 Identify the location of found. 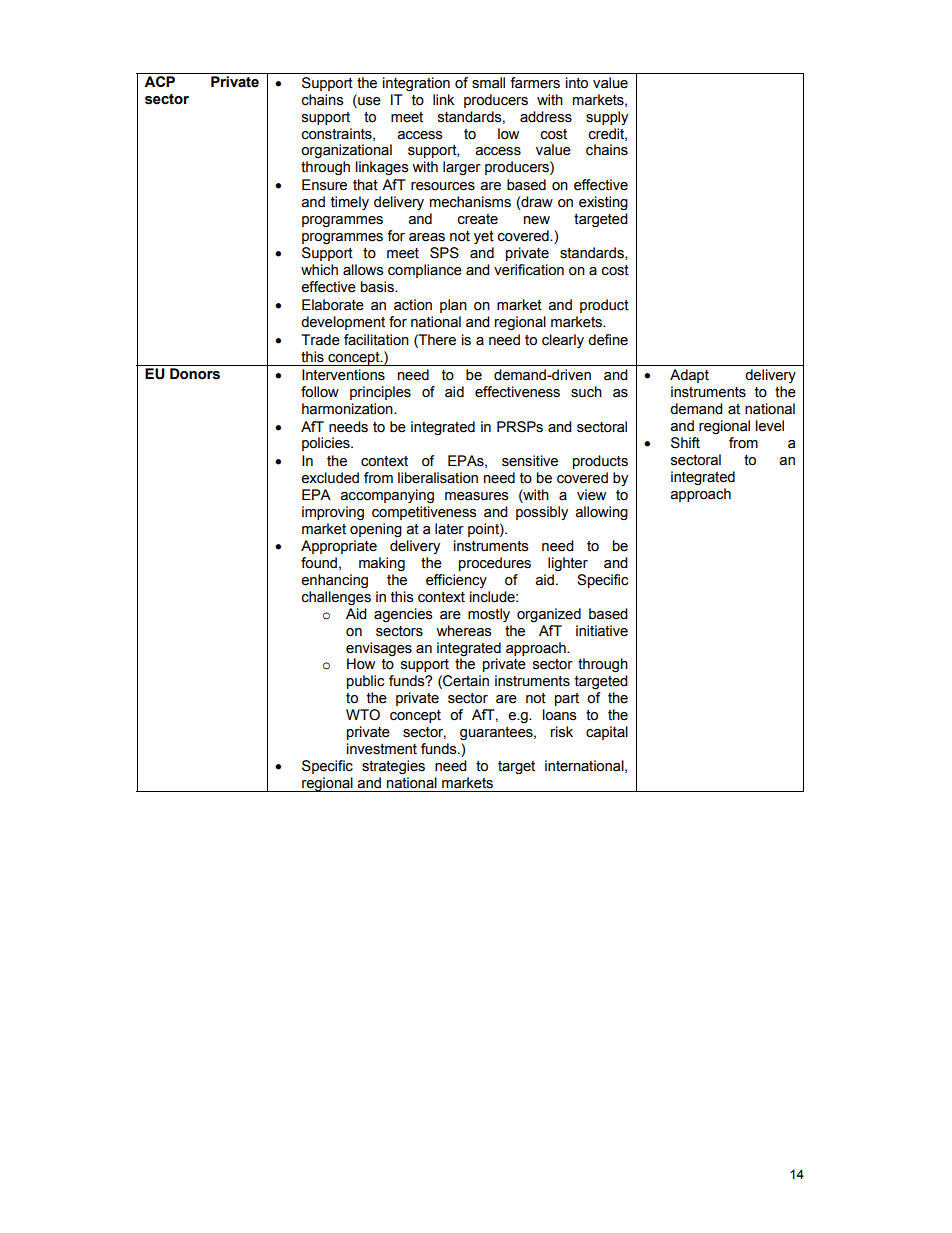
(319, 563).
